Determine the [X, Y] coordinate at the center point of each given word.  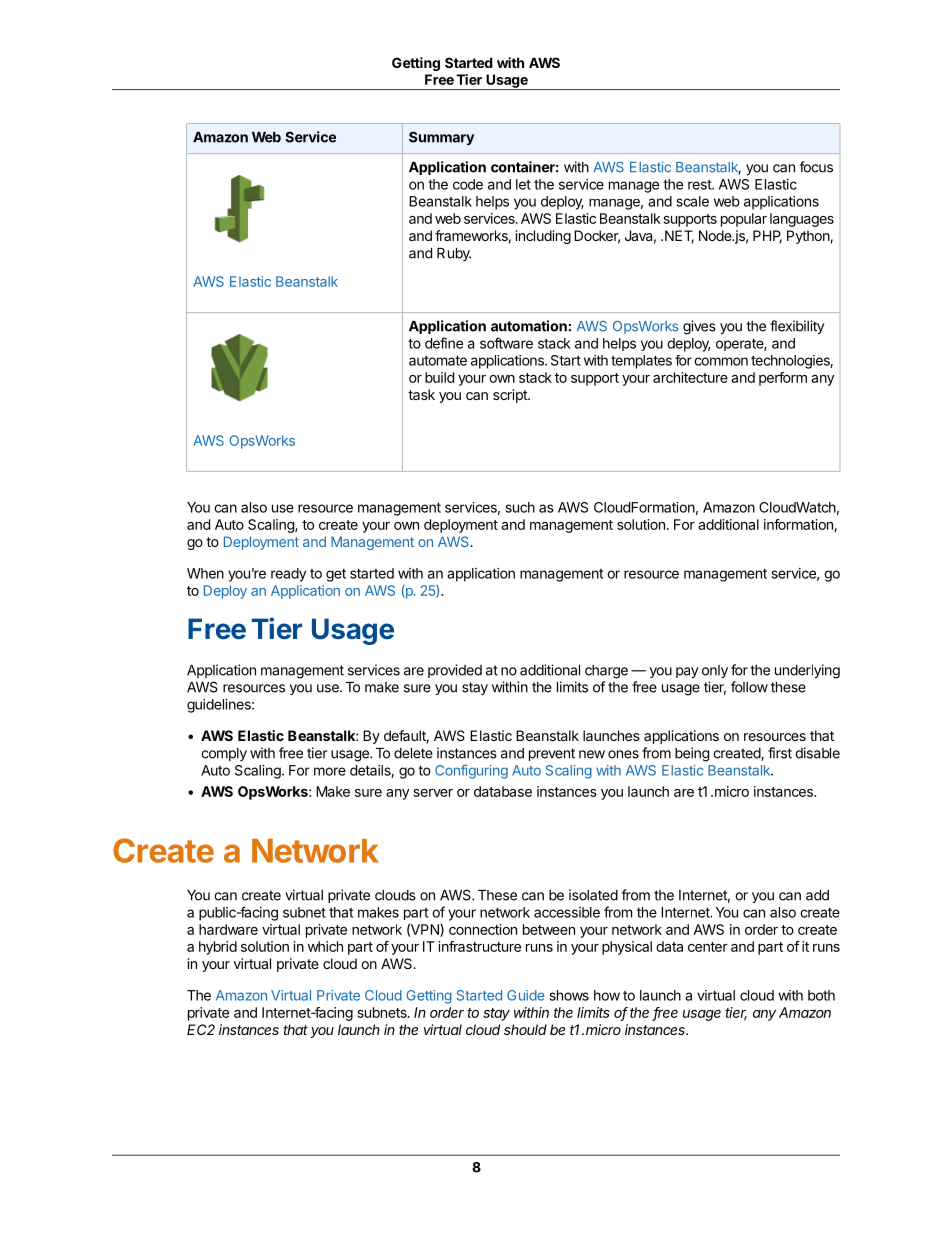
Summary [441, 138]
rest [700, 185]
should [525, 1029]
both [821, 995]
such [520, 507]
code [468, 184]
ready [288, 575]
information [799, 525]
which [325, 946]
